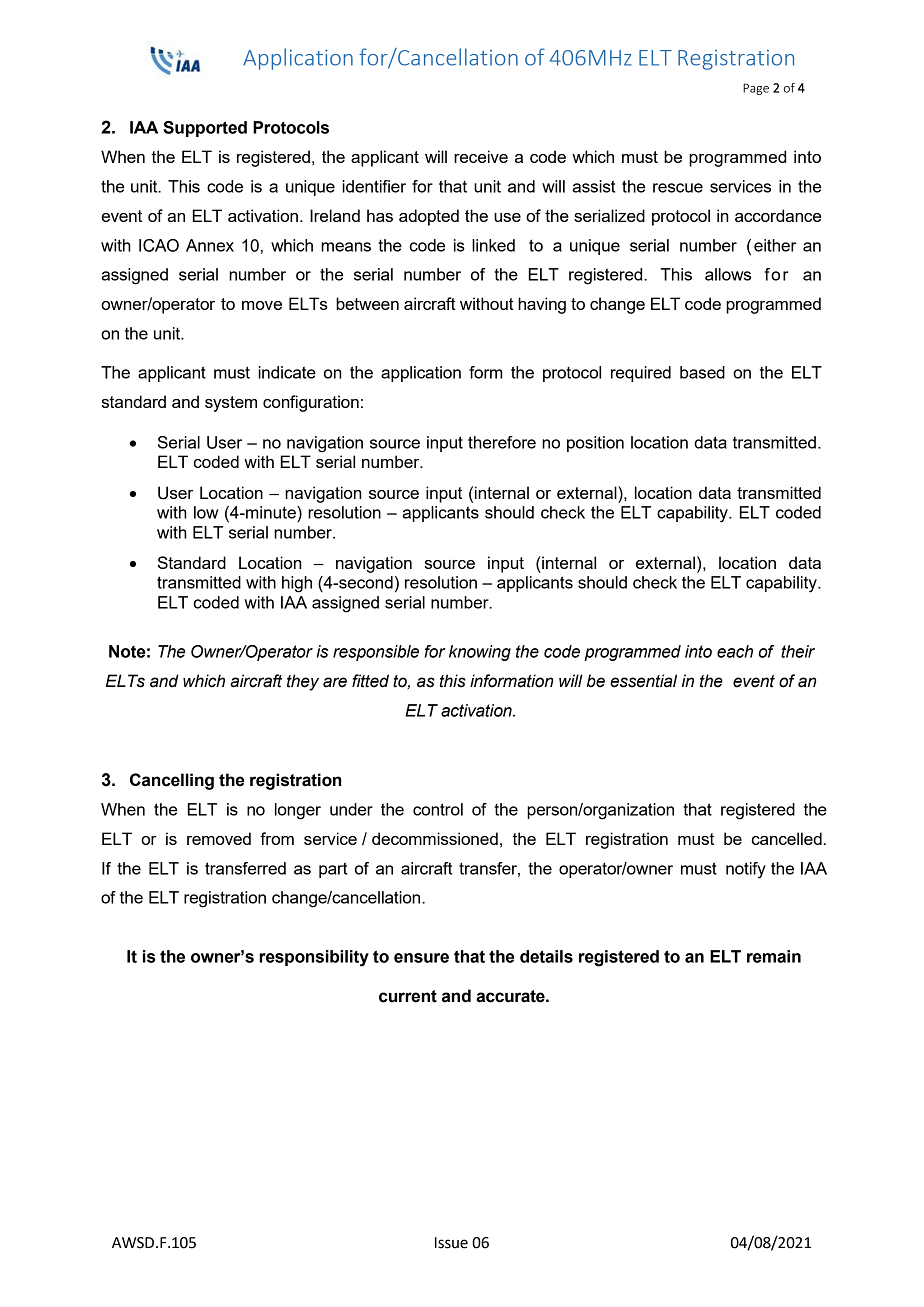  Describe the element at coordinates (451, 1243) in the page. I see `Issue` at that location.
